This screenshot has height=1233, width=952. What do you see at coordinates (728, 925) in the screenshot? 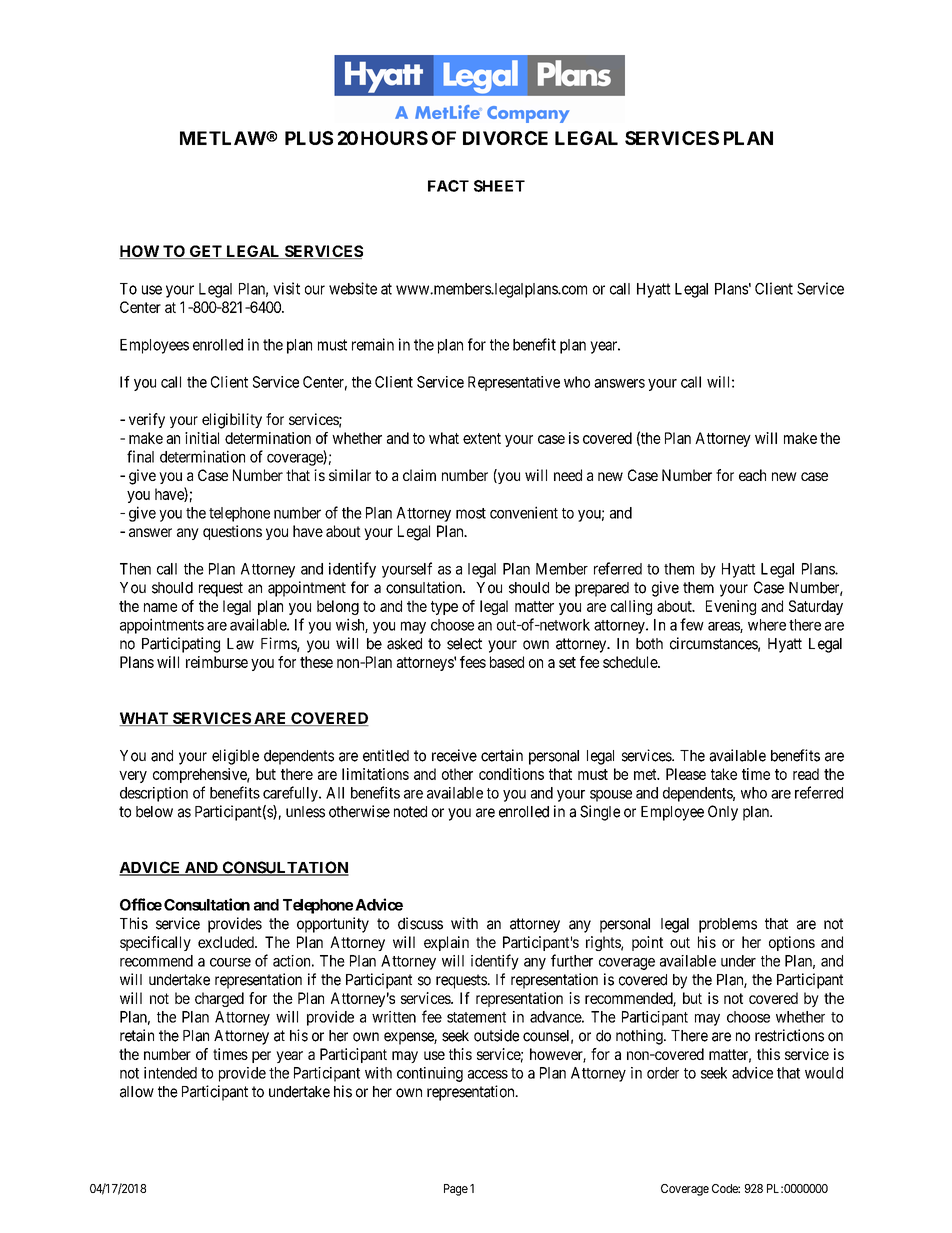
I see `problems` at bounding box center [728, 925].
